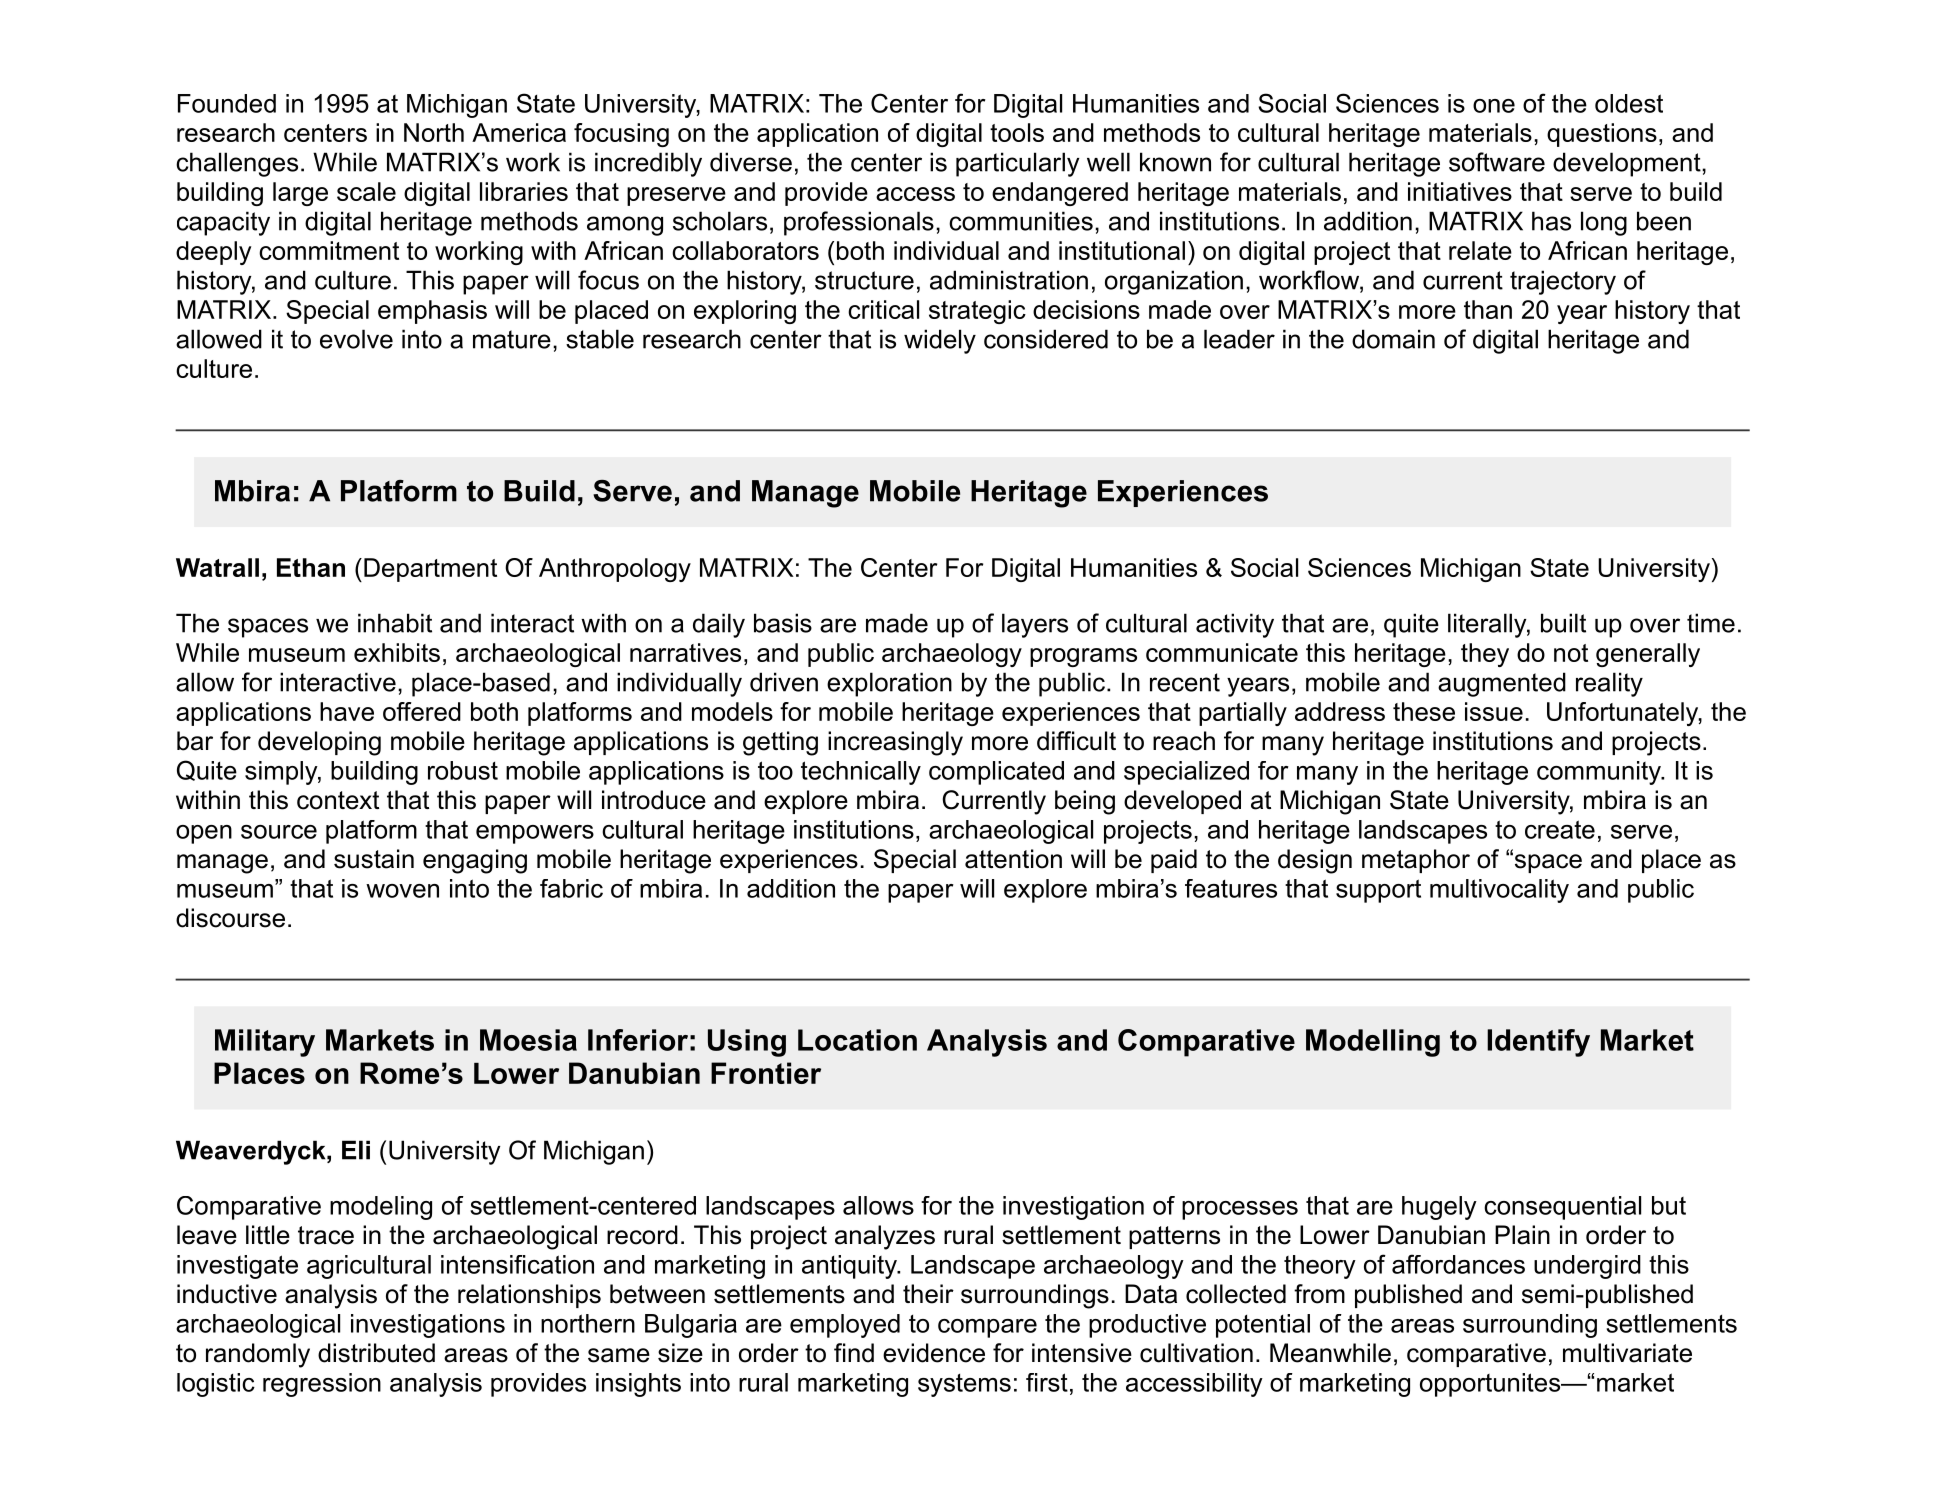  What do you see at coordinates (1494, 711) in the page?
I see `issue` at bounding box center [1494, 711].
